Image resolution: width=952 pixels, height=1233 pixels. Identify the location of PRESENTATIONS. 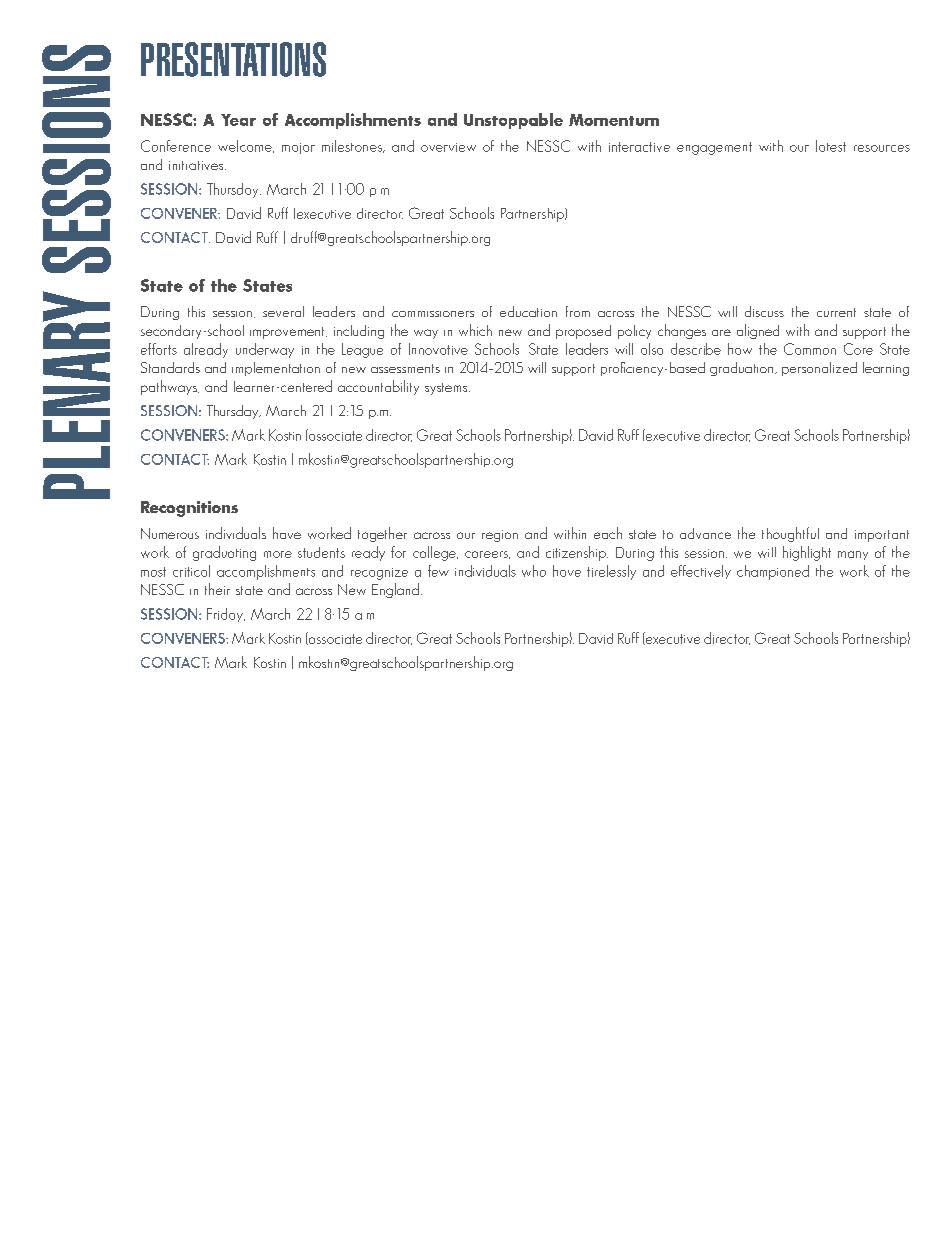
(233, 59).
